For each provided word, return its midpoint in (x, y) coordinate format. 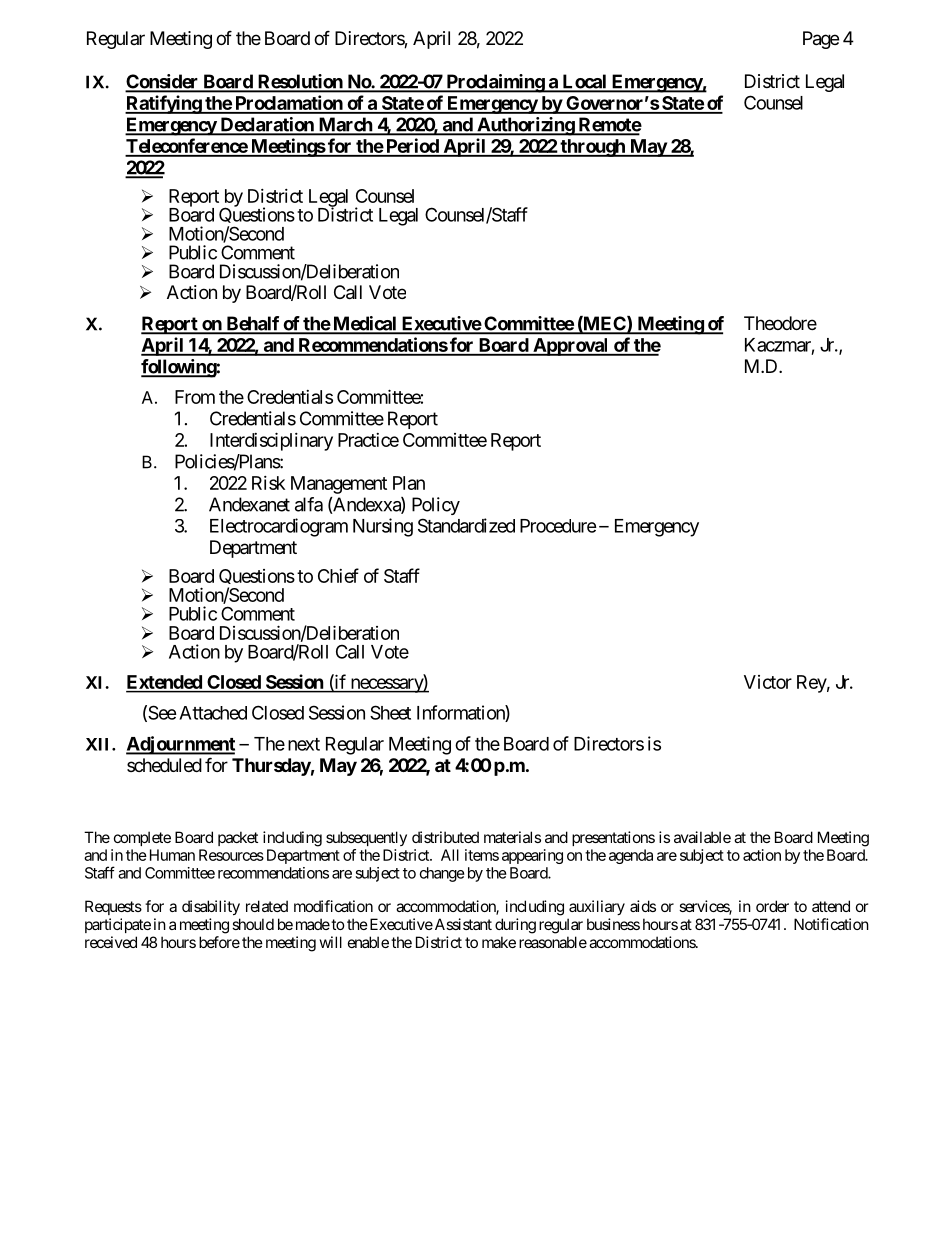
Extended (165, 683)
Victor (768, 682)
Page (821, 40)
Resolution (300, 82)
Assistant (462, 924)
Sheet (390, 712)
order (772, 906)
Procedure (558, 526)
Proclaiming (495, 83)
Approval (571, 347)
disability (211, 907)
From (195, 397)
